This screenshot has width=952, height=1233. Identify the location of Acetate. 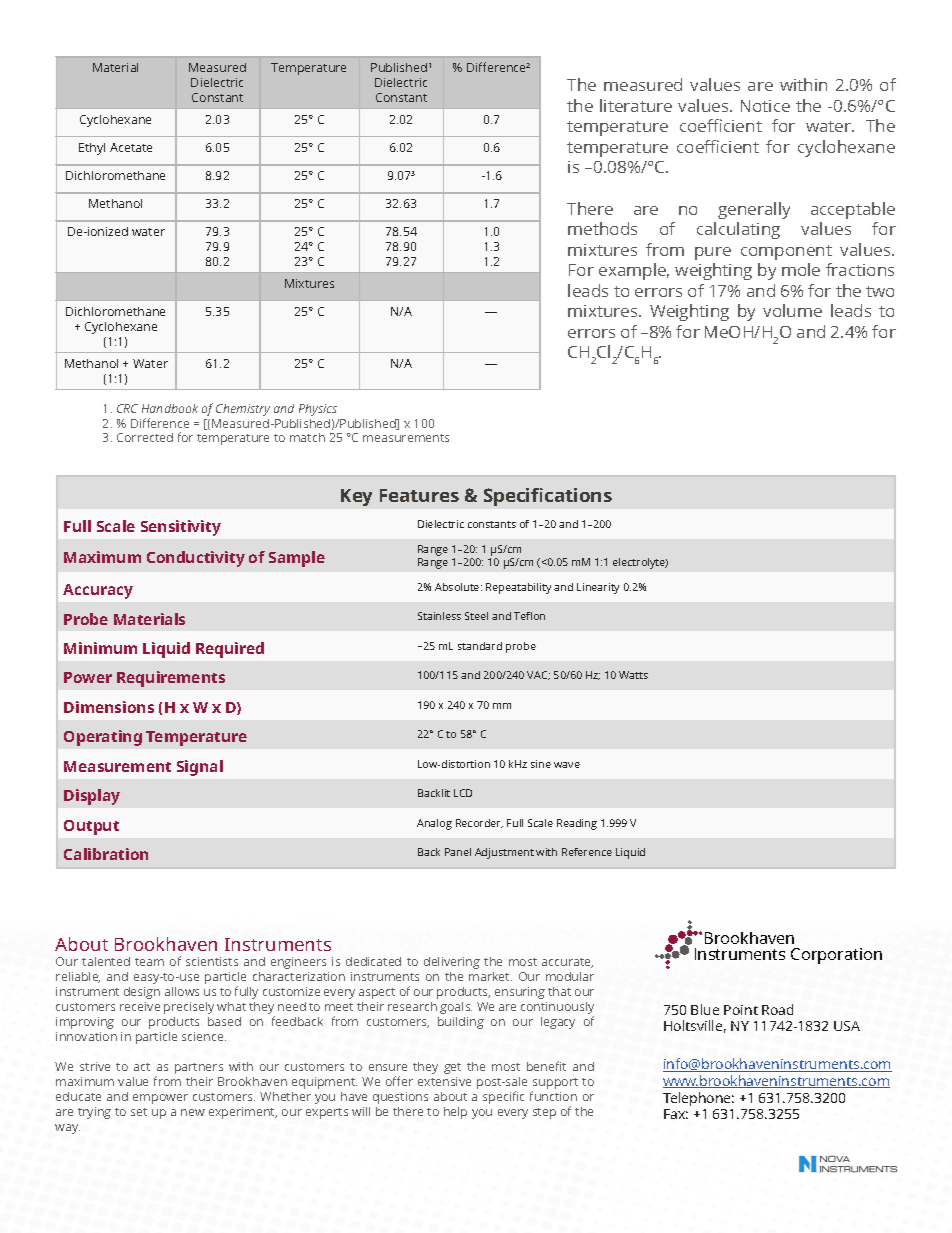
(131, 147).
